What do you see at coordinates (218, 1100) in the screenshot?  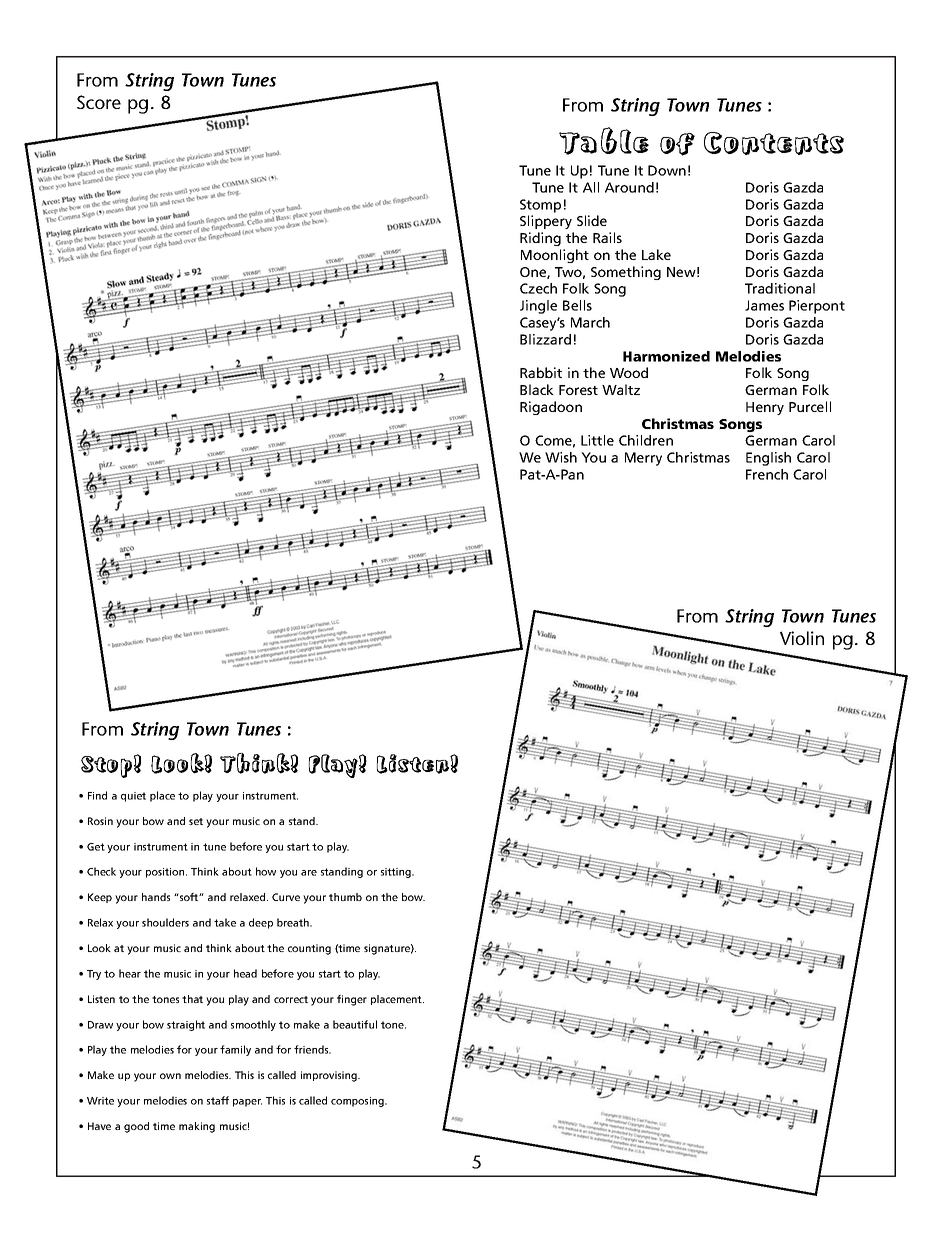 I see `staff` at bounding box center [218, 1100].
